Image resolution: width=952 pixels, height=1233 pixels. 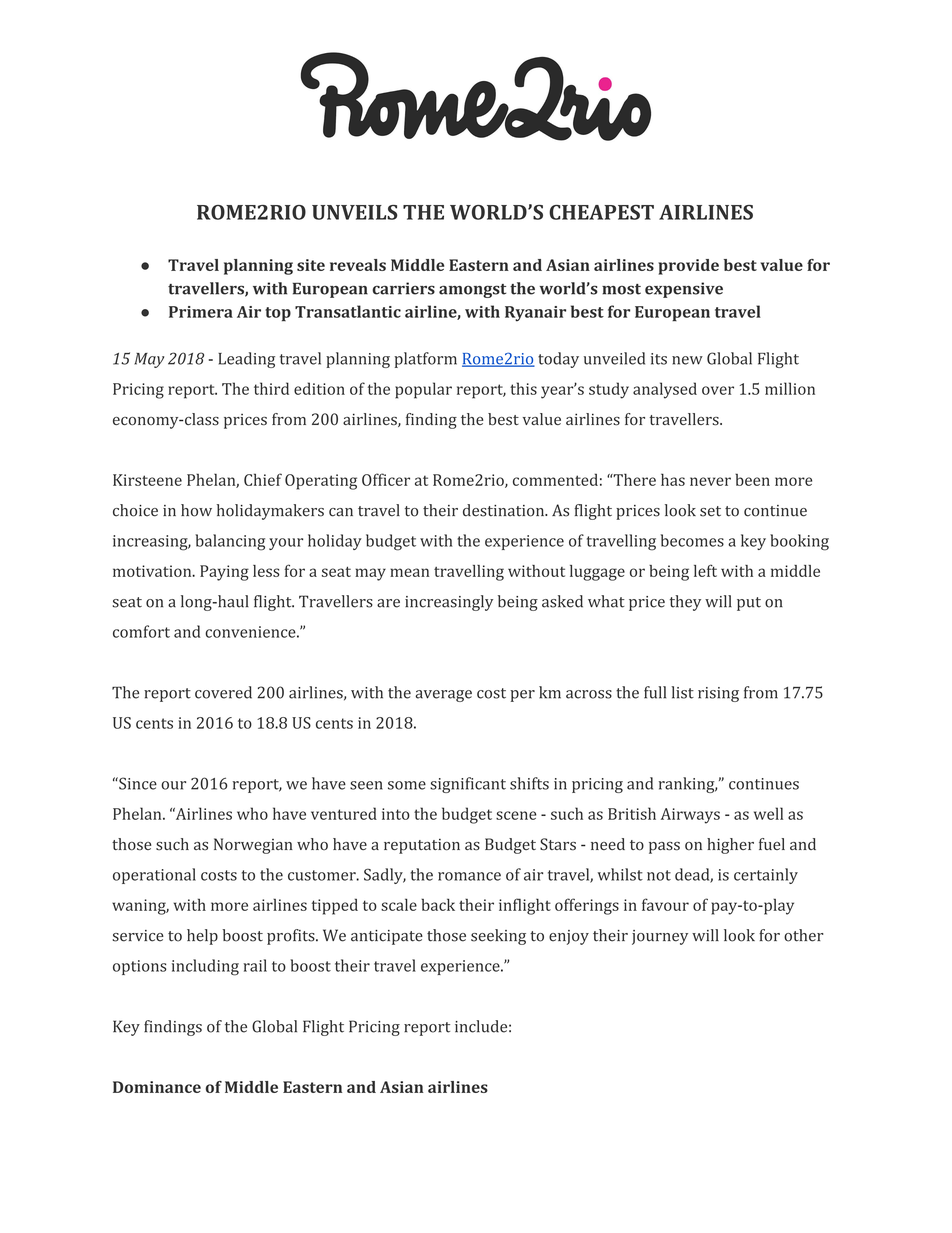 I want to click on site, so click(x=311, y=265).
